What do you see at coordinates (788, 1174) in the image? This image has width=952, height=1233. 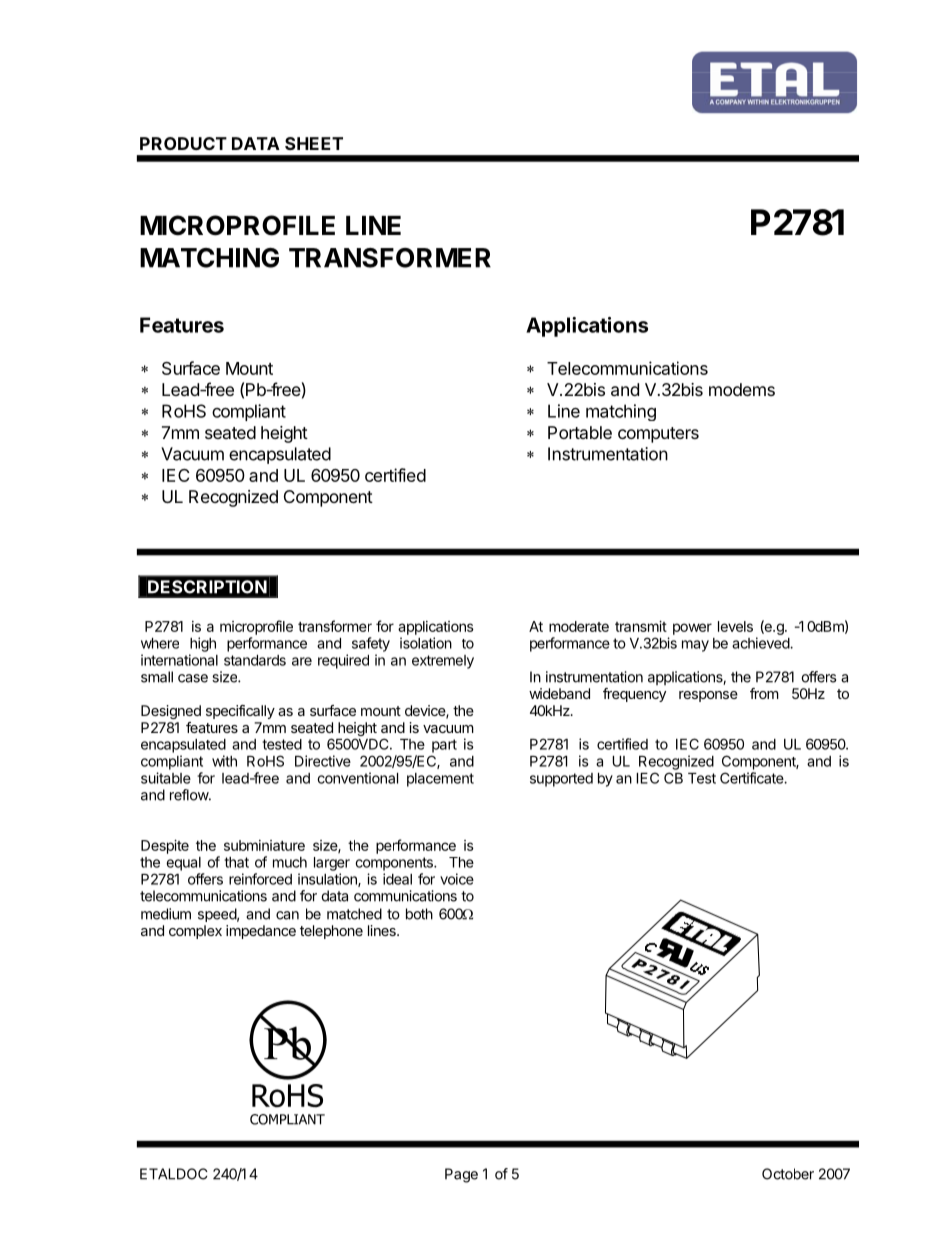 I see `October` at bounding box center [788, 1174].
